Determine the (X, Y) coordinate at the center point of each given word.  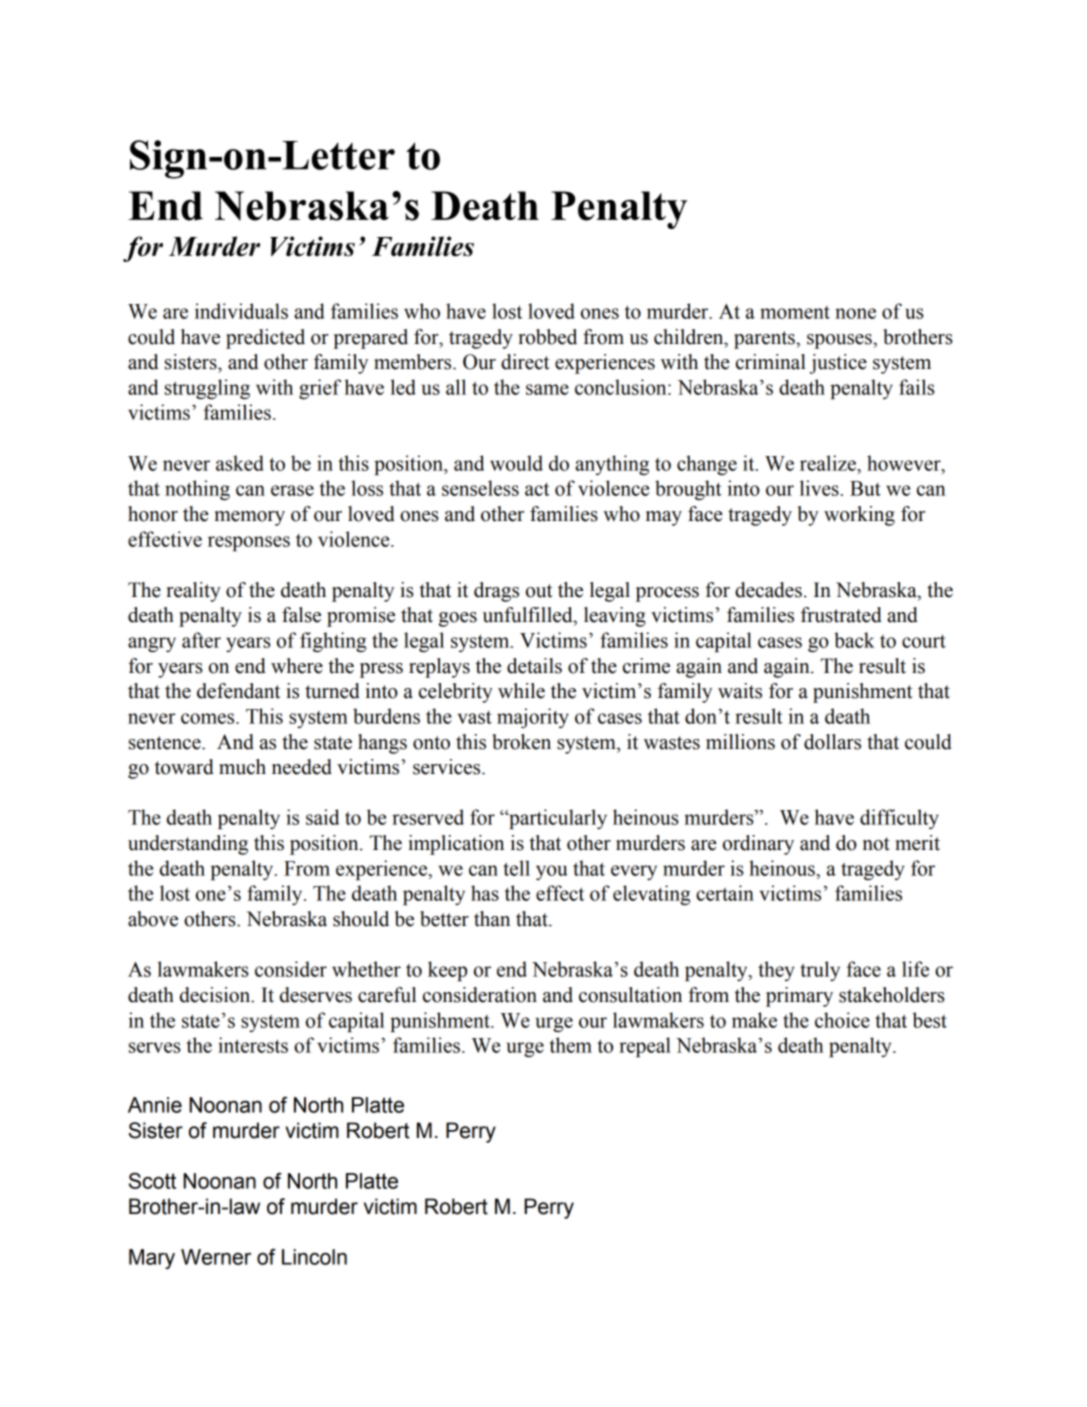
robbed (547, 337)
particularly (557, 819)
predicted (265, 339)
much (242, 767)
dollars (832, 742)
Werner (216, 1257)
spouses (840, 341)
